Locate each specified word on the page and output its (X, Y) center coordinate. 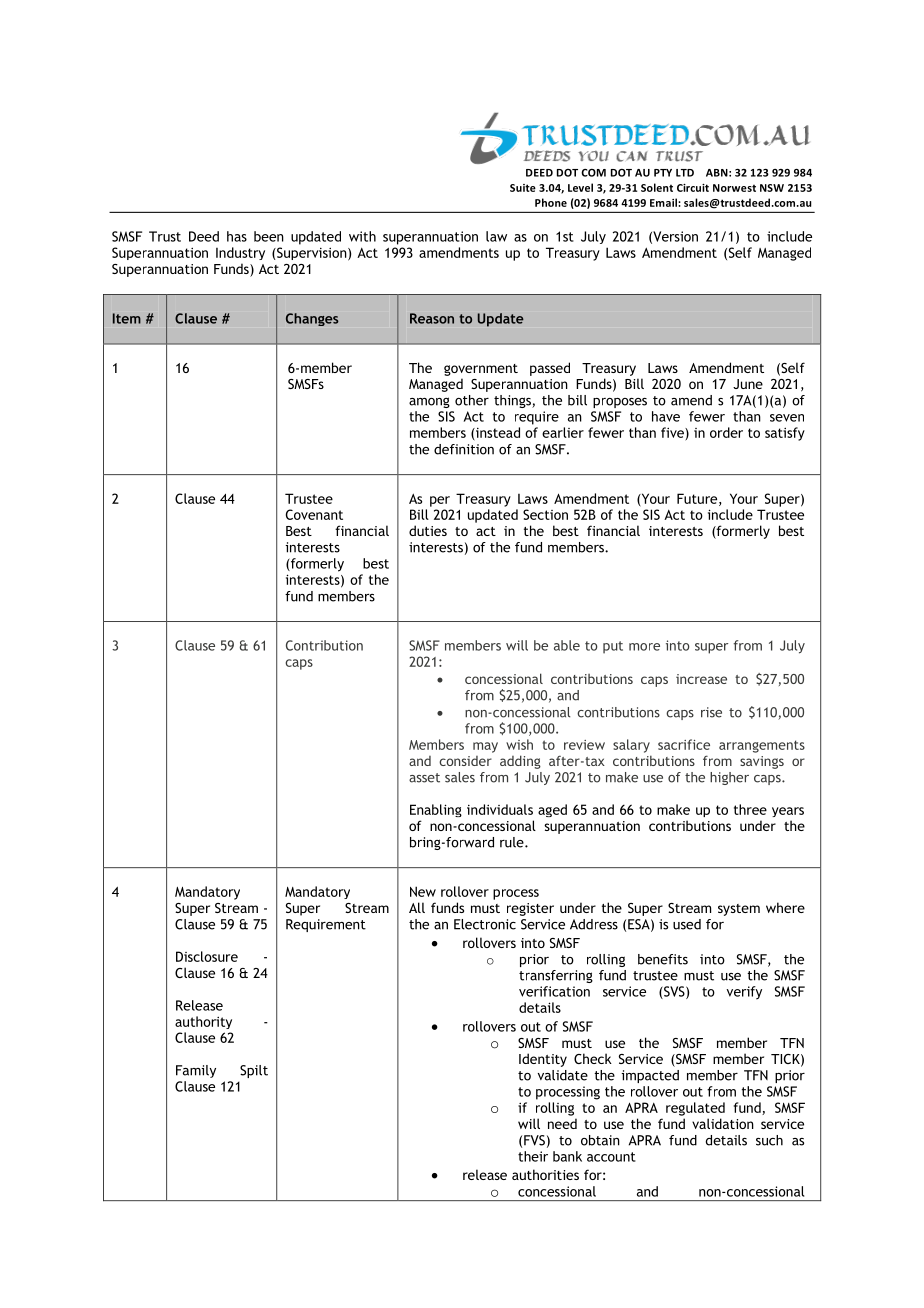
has (237, 236)
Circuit (693, 188)
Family (196, 1071)
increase (701, 679)
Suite (523, 188)
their (533, 1156)
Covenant (314, 514)
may (485, 747)
